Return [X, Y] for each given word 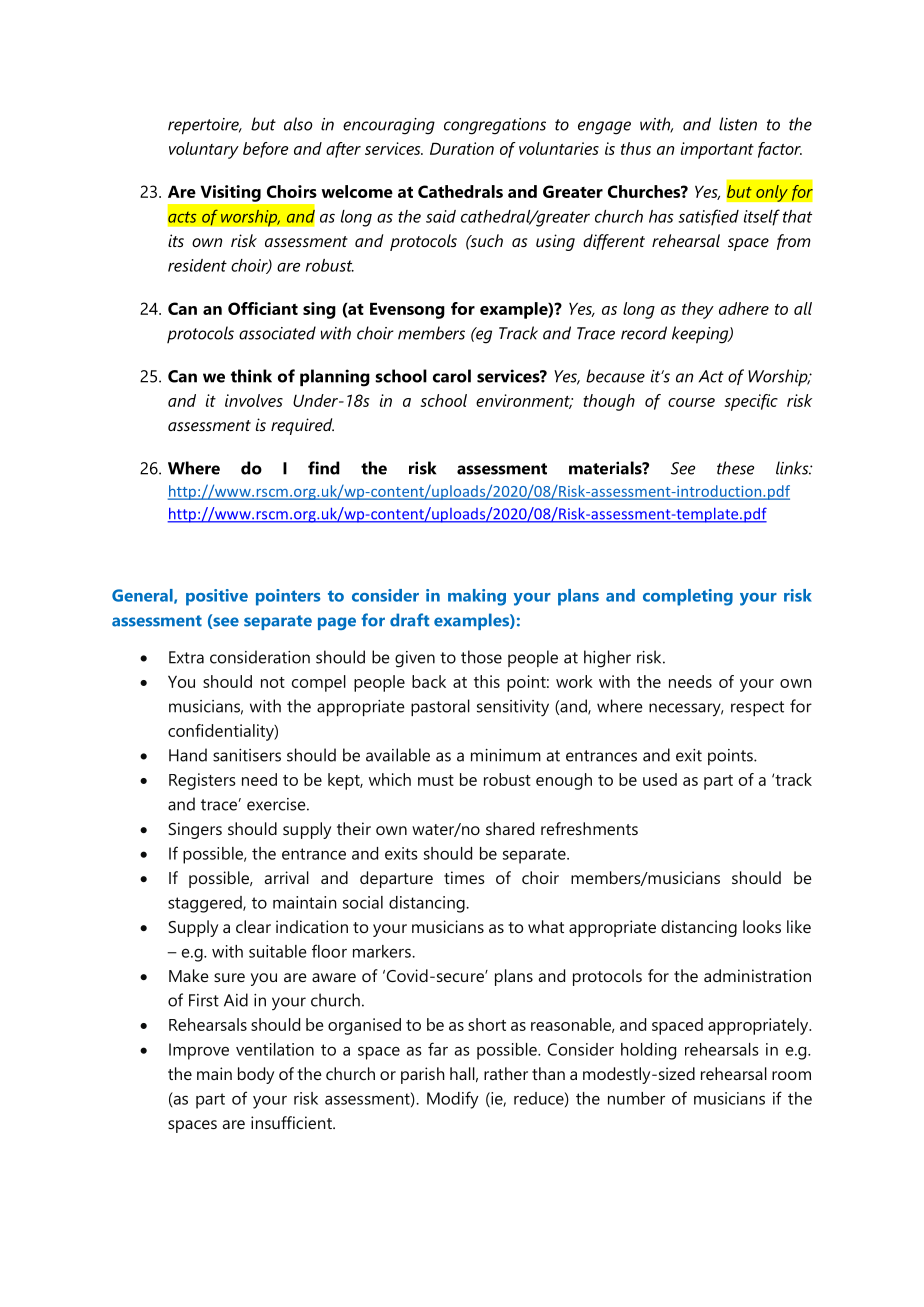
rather [506, 1073]
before [266, 150]
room [791, 1075]
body [256, 1075]
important [717, 150]
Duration [462, 148]
